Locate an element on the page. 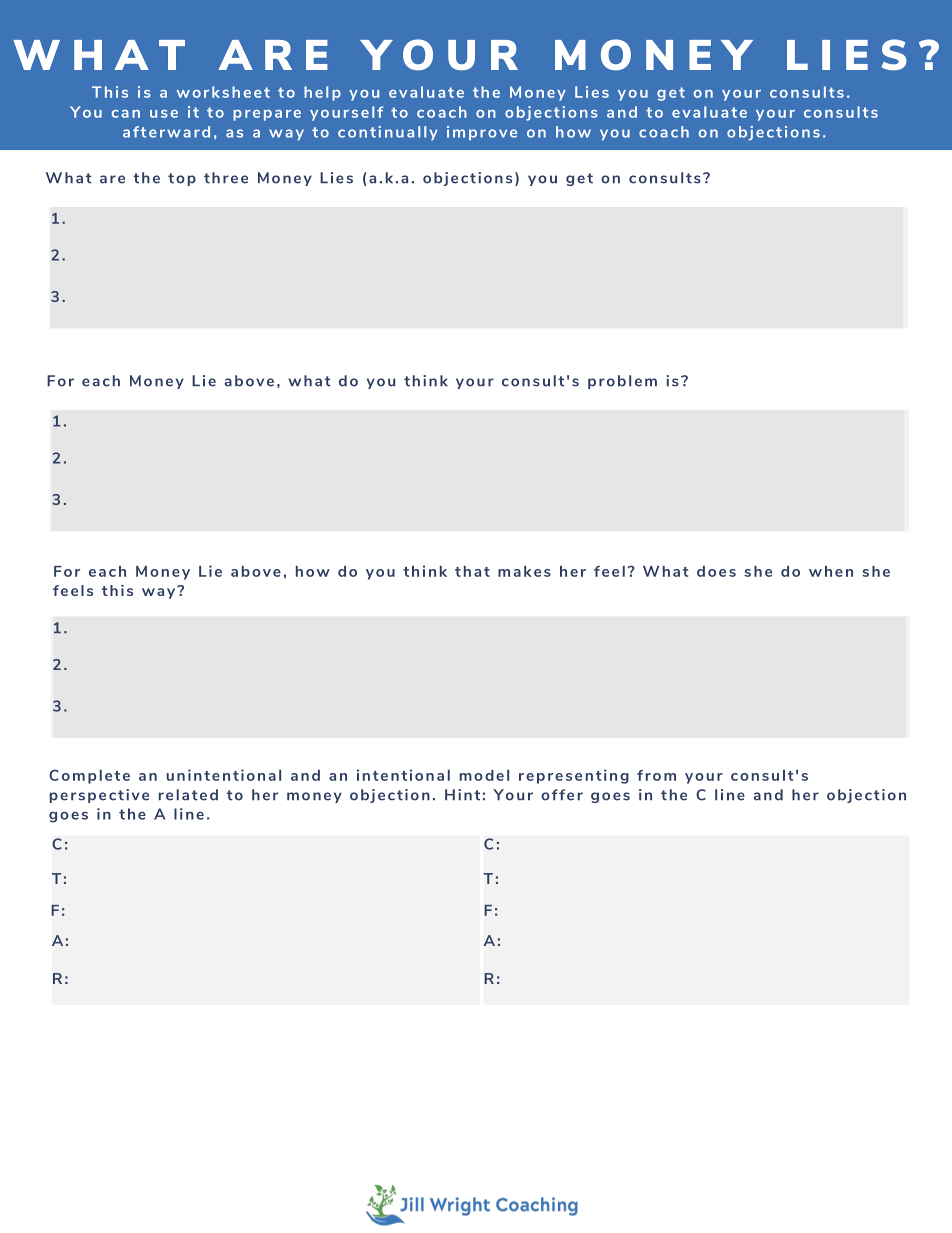  use is located at coordinates (164, 114).
